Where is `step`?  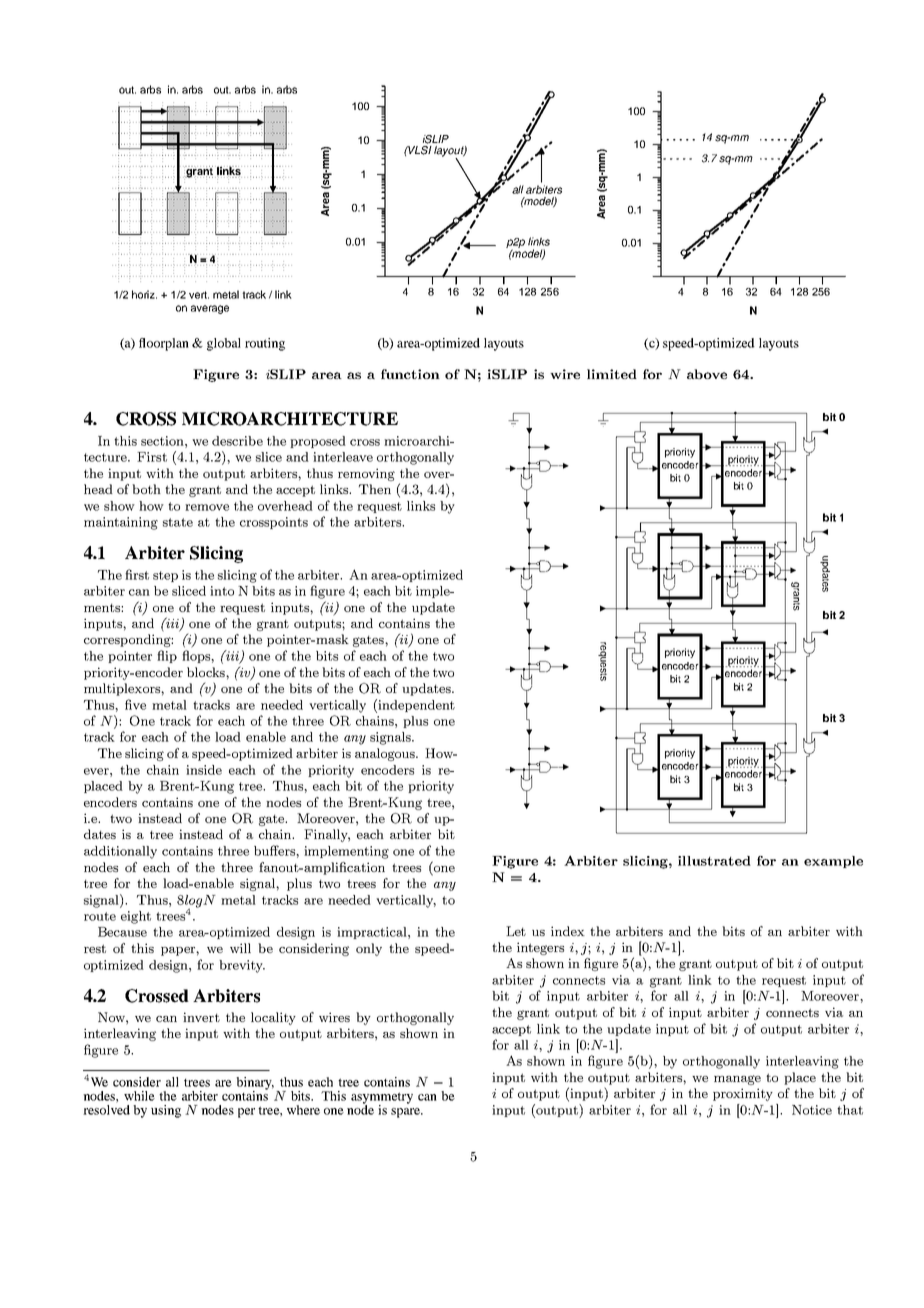 step is located at coordinates (165, 576).
